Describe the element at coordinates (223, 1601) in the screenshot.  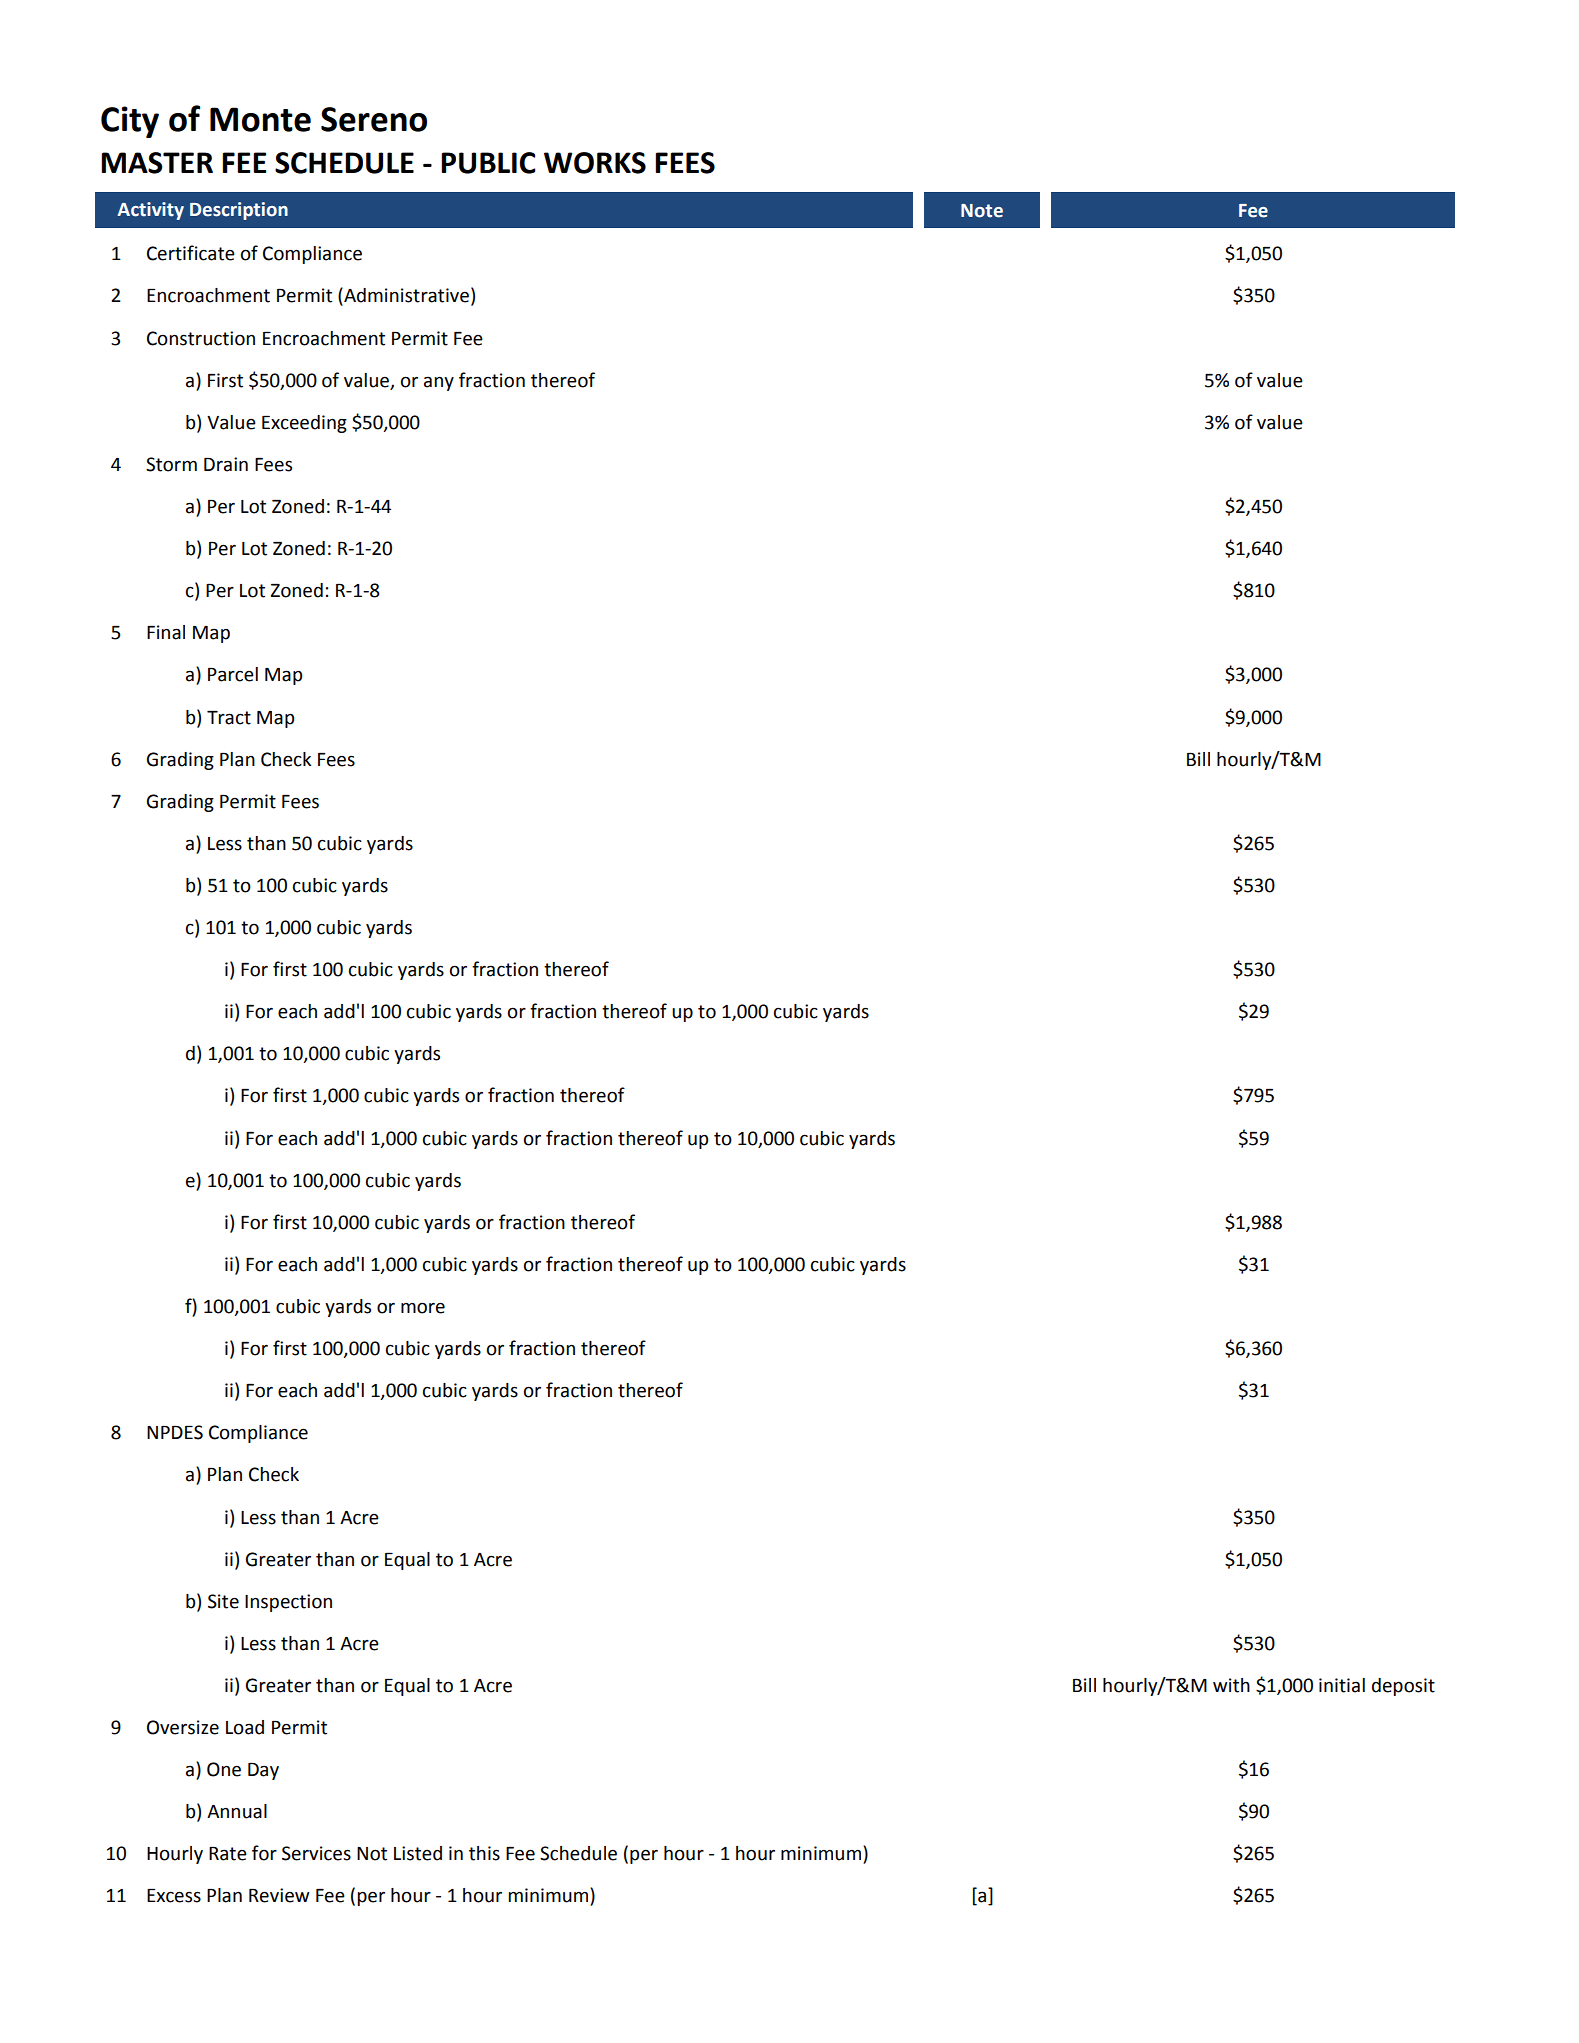
I see `Site` at that location.
